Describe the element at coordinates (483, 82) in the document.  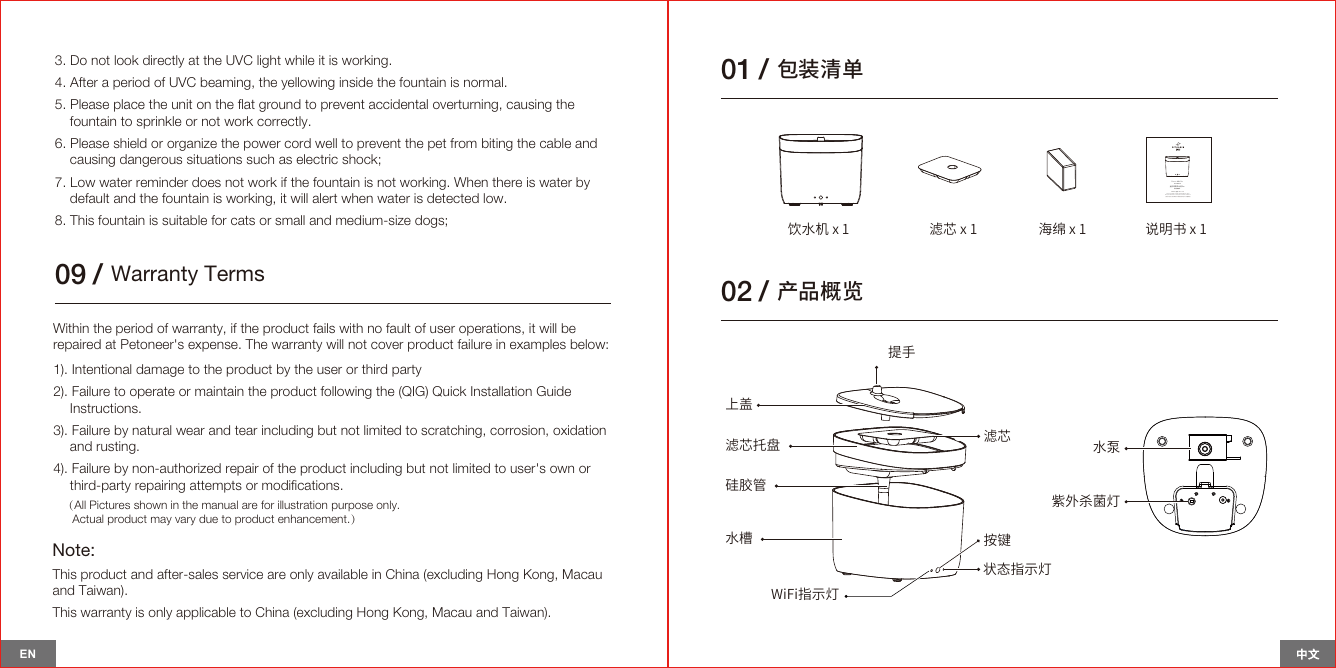
I see `normal` at that location.
